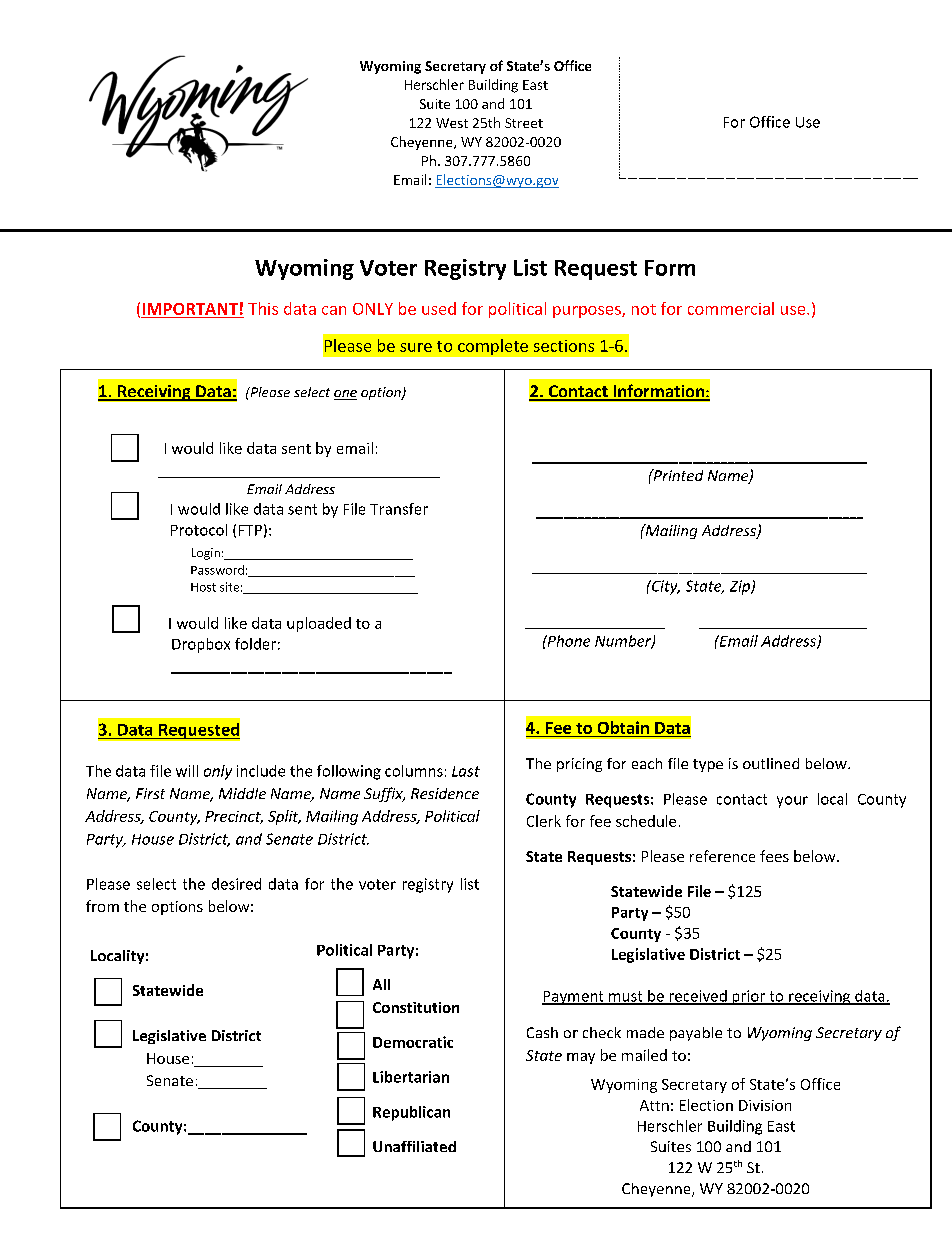 This page has height=1233, width=952. I want to click on will, so click(187, 771).
